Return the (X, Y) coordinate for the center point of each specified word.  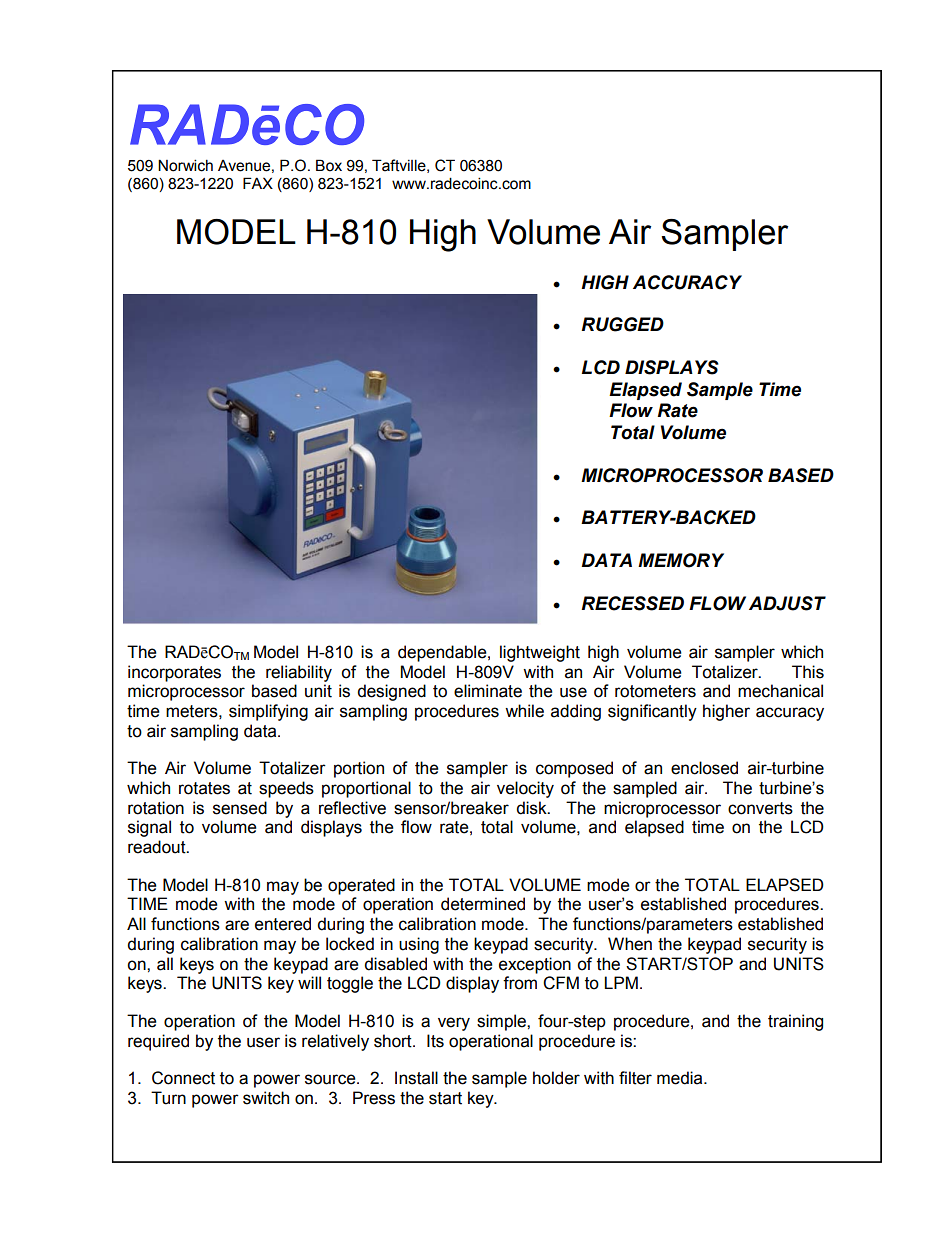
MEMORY (681, 560)
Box (329, 165)
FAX (258, 183)
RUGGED (622, 324)
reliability (299, 673)
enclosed (704, 768)
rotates (204, 788)
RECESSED (632, 603)
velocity (525, 789)
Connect (183, 1078)
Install (416, 1078)
